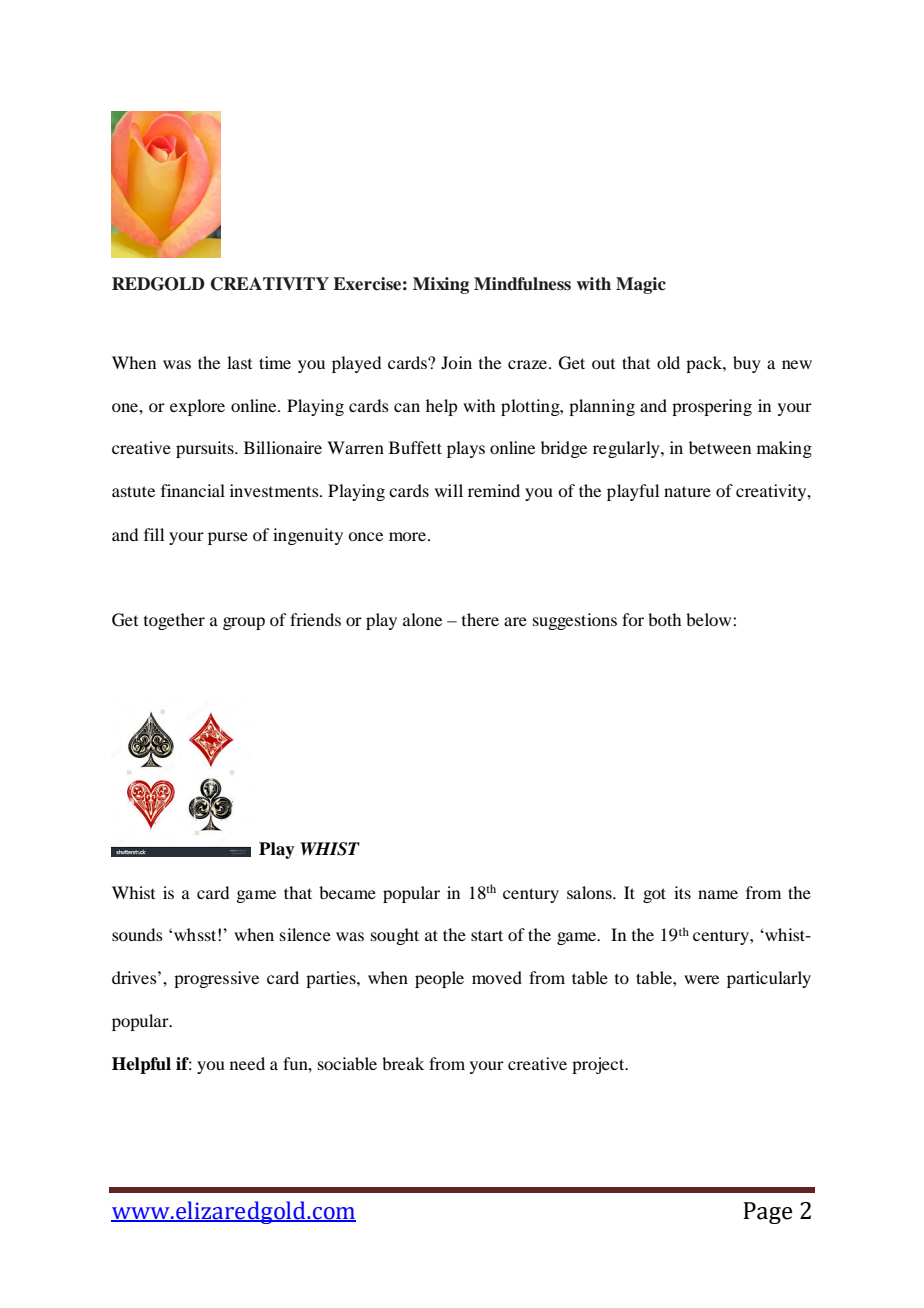 This screenshot has width=924, height=1308. What do you see at coordinates (228, 538) in the screenshot?
I see `purse` at bounding box center [228, 538].
